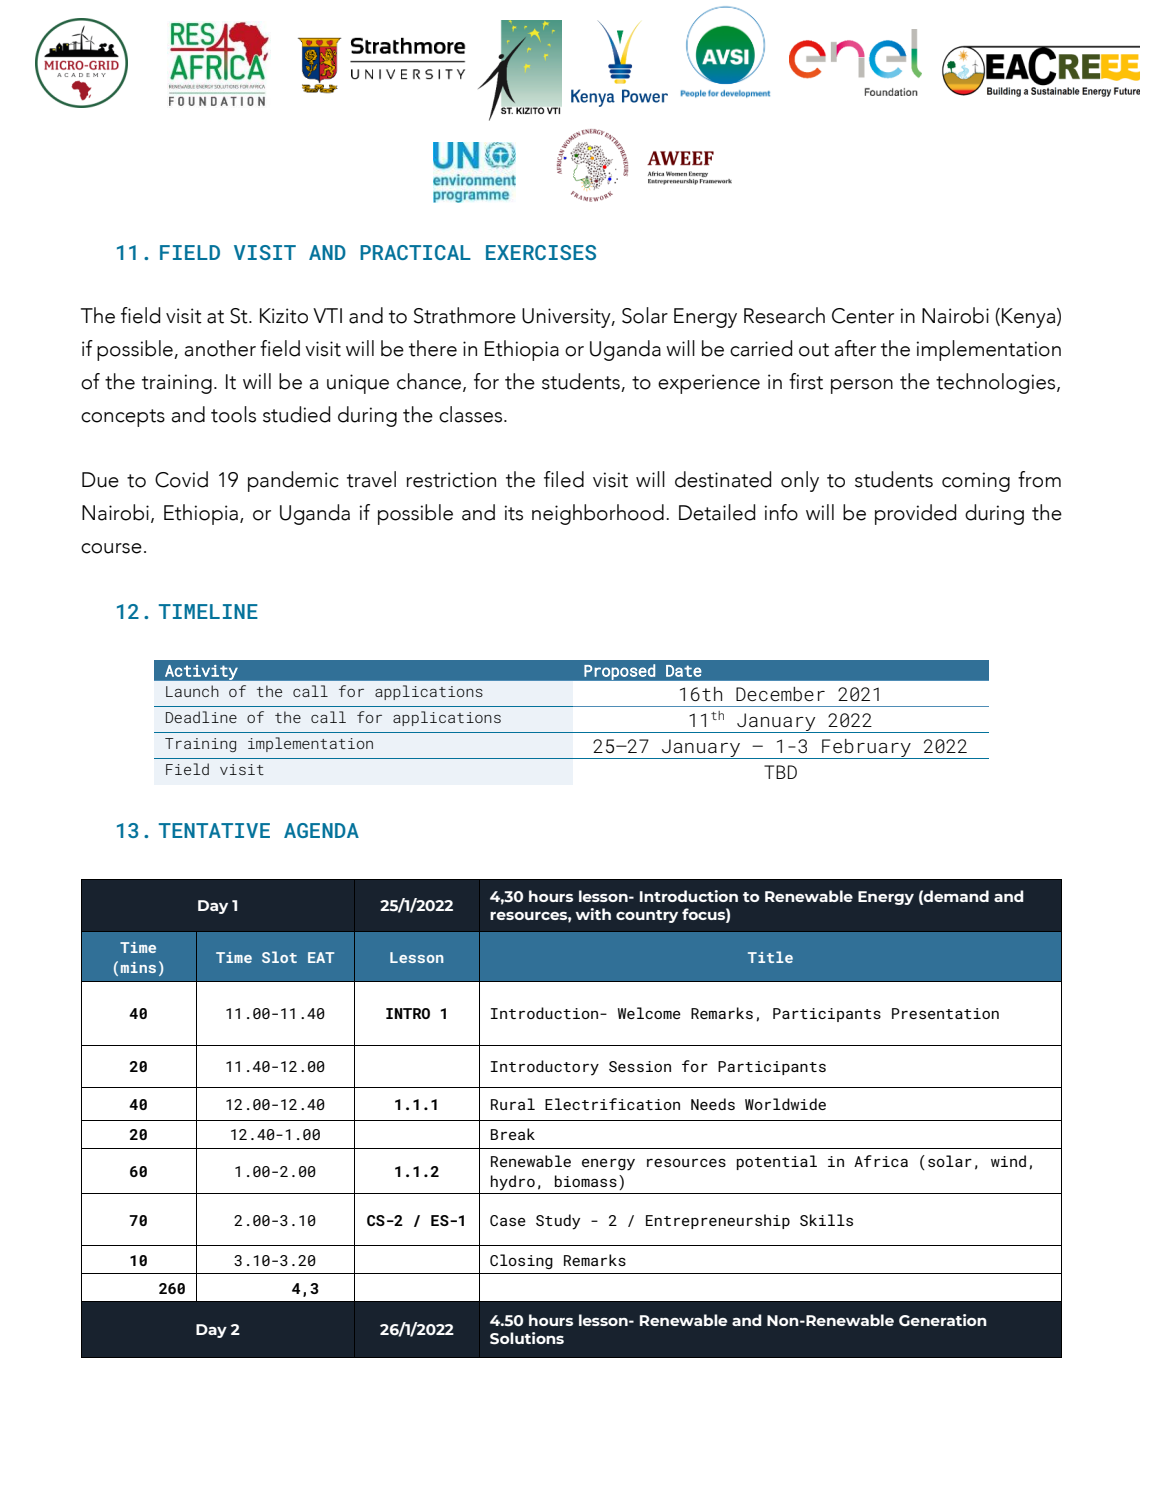 This image has width=1161, height=1503. I want to click on Solutions, so click(527, 1338).
